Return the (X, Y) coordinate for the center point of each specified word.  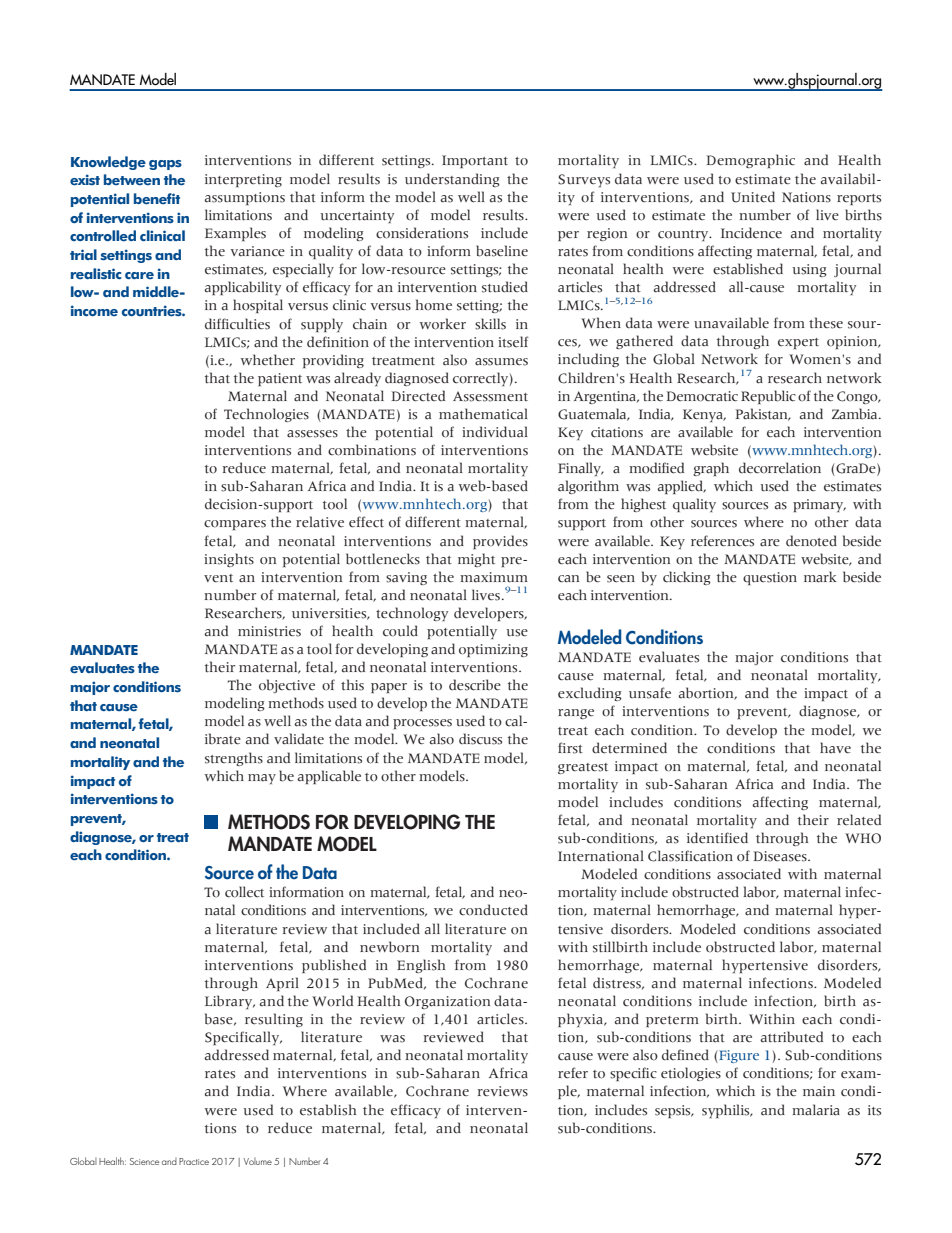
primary (819, 505)
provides (500, 542)
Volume (257, 1161)
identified (717, 838)
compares (235, 525)
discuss (480, 739)
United (753, 197)
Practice (194, 1161)
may (262, 779)
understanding (452, 180)
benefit (157, 199)
